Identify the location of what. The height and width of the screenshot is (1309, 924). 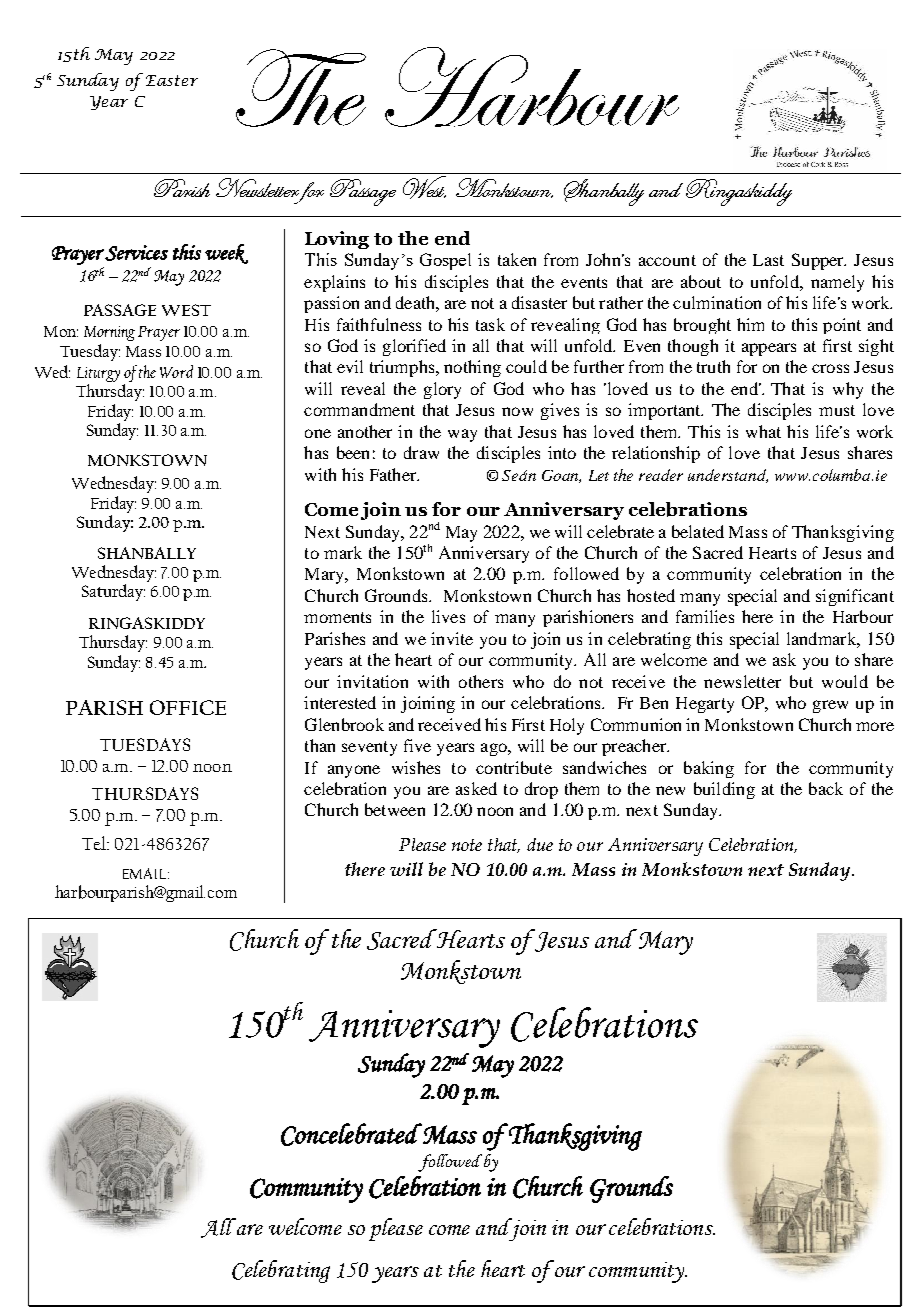
(763, 431).
